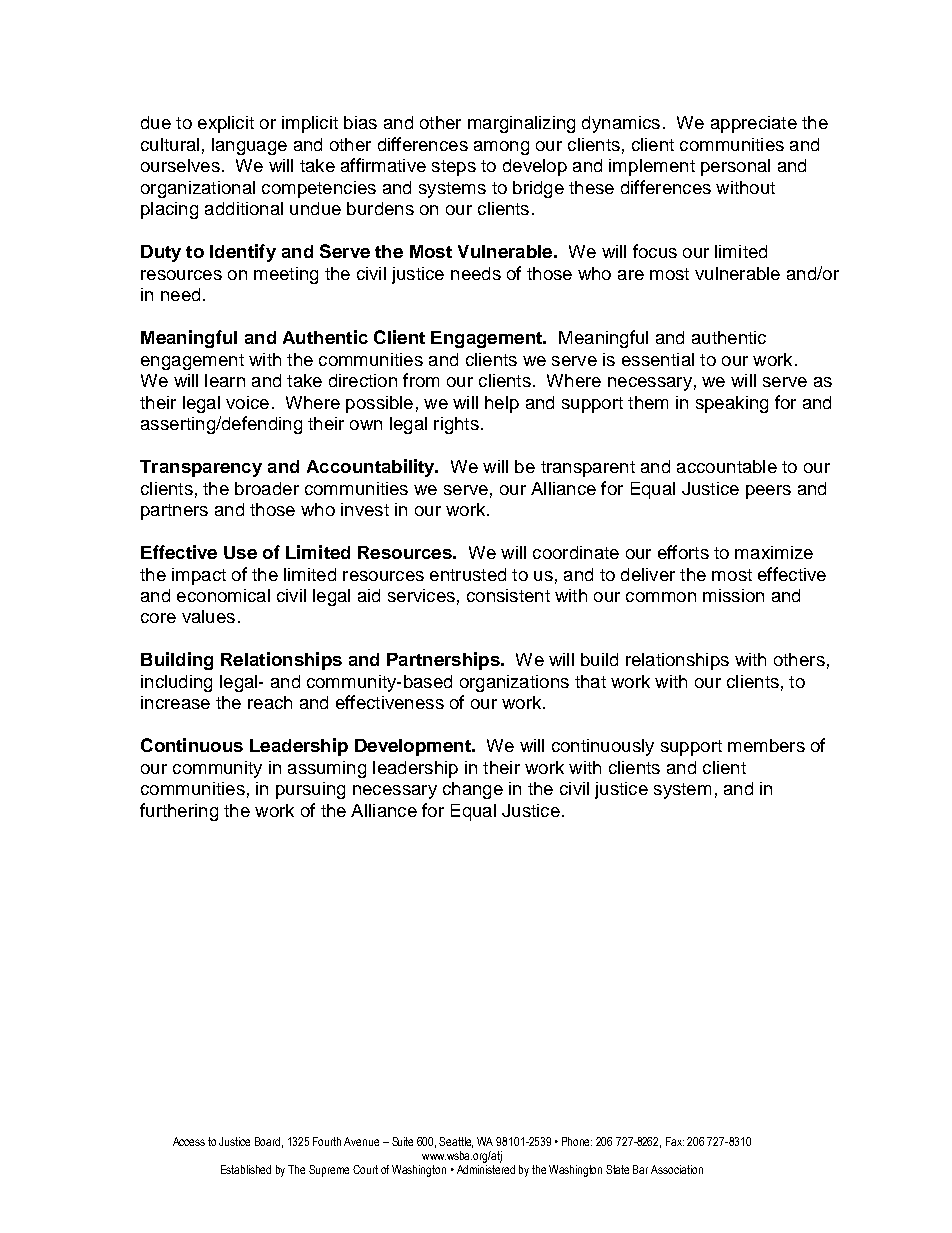 This screenshot has width=952, height=1233. Describe the element at coordinates (454, 168) in the screenshot. I see `steps` at that location.
